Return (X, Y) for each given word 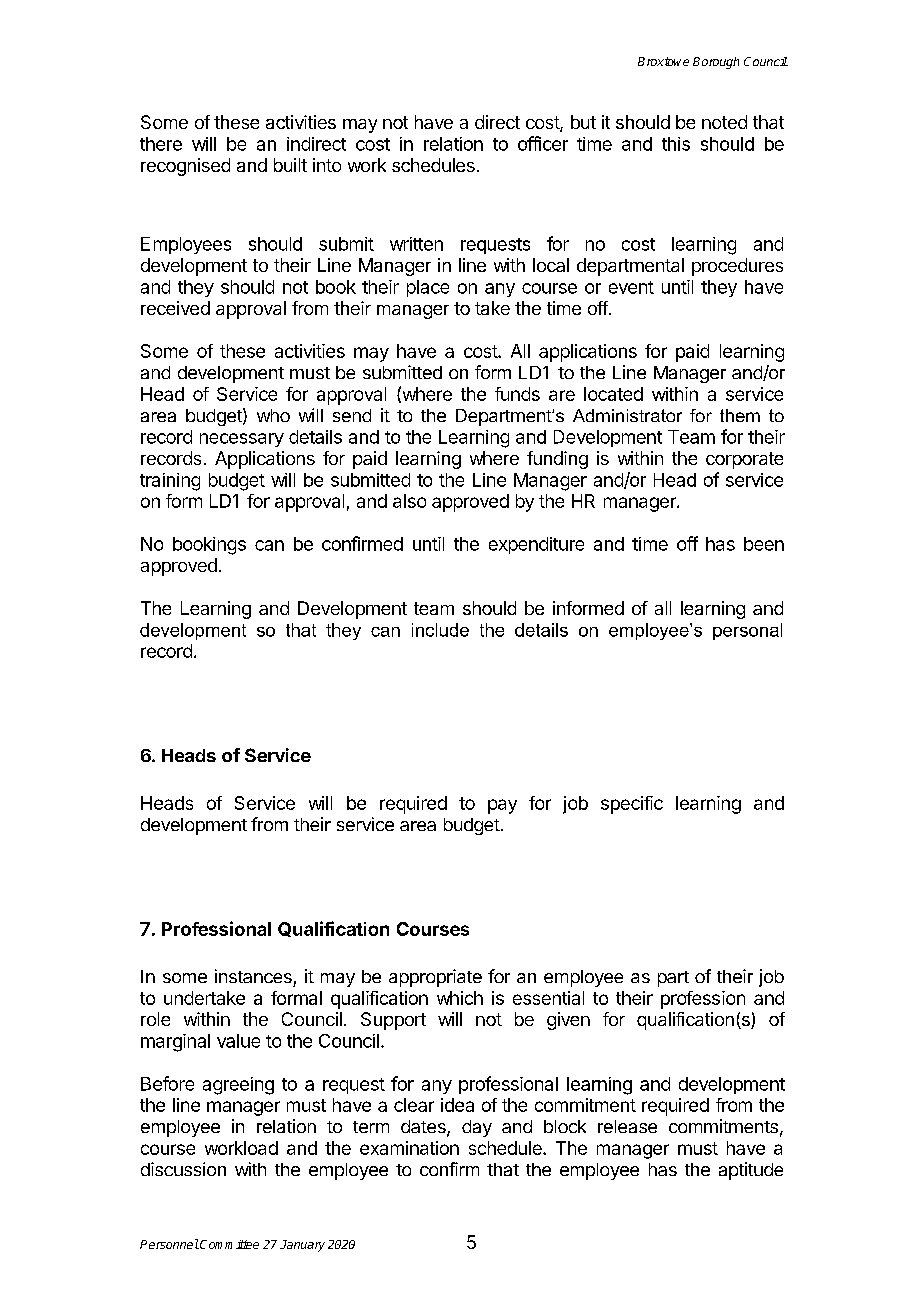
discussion (183, 1169)
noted (724, 122)
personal (747, 631)
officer (543, 143)
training (170, 482)
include (440, 630)
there (161, 144)
